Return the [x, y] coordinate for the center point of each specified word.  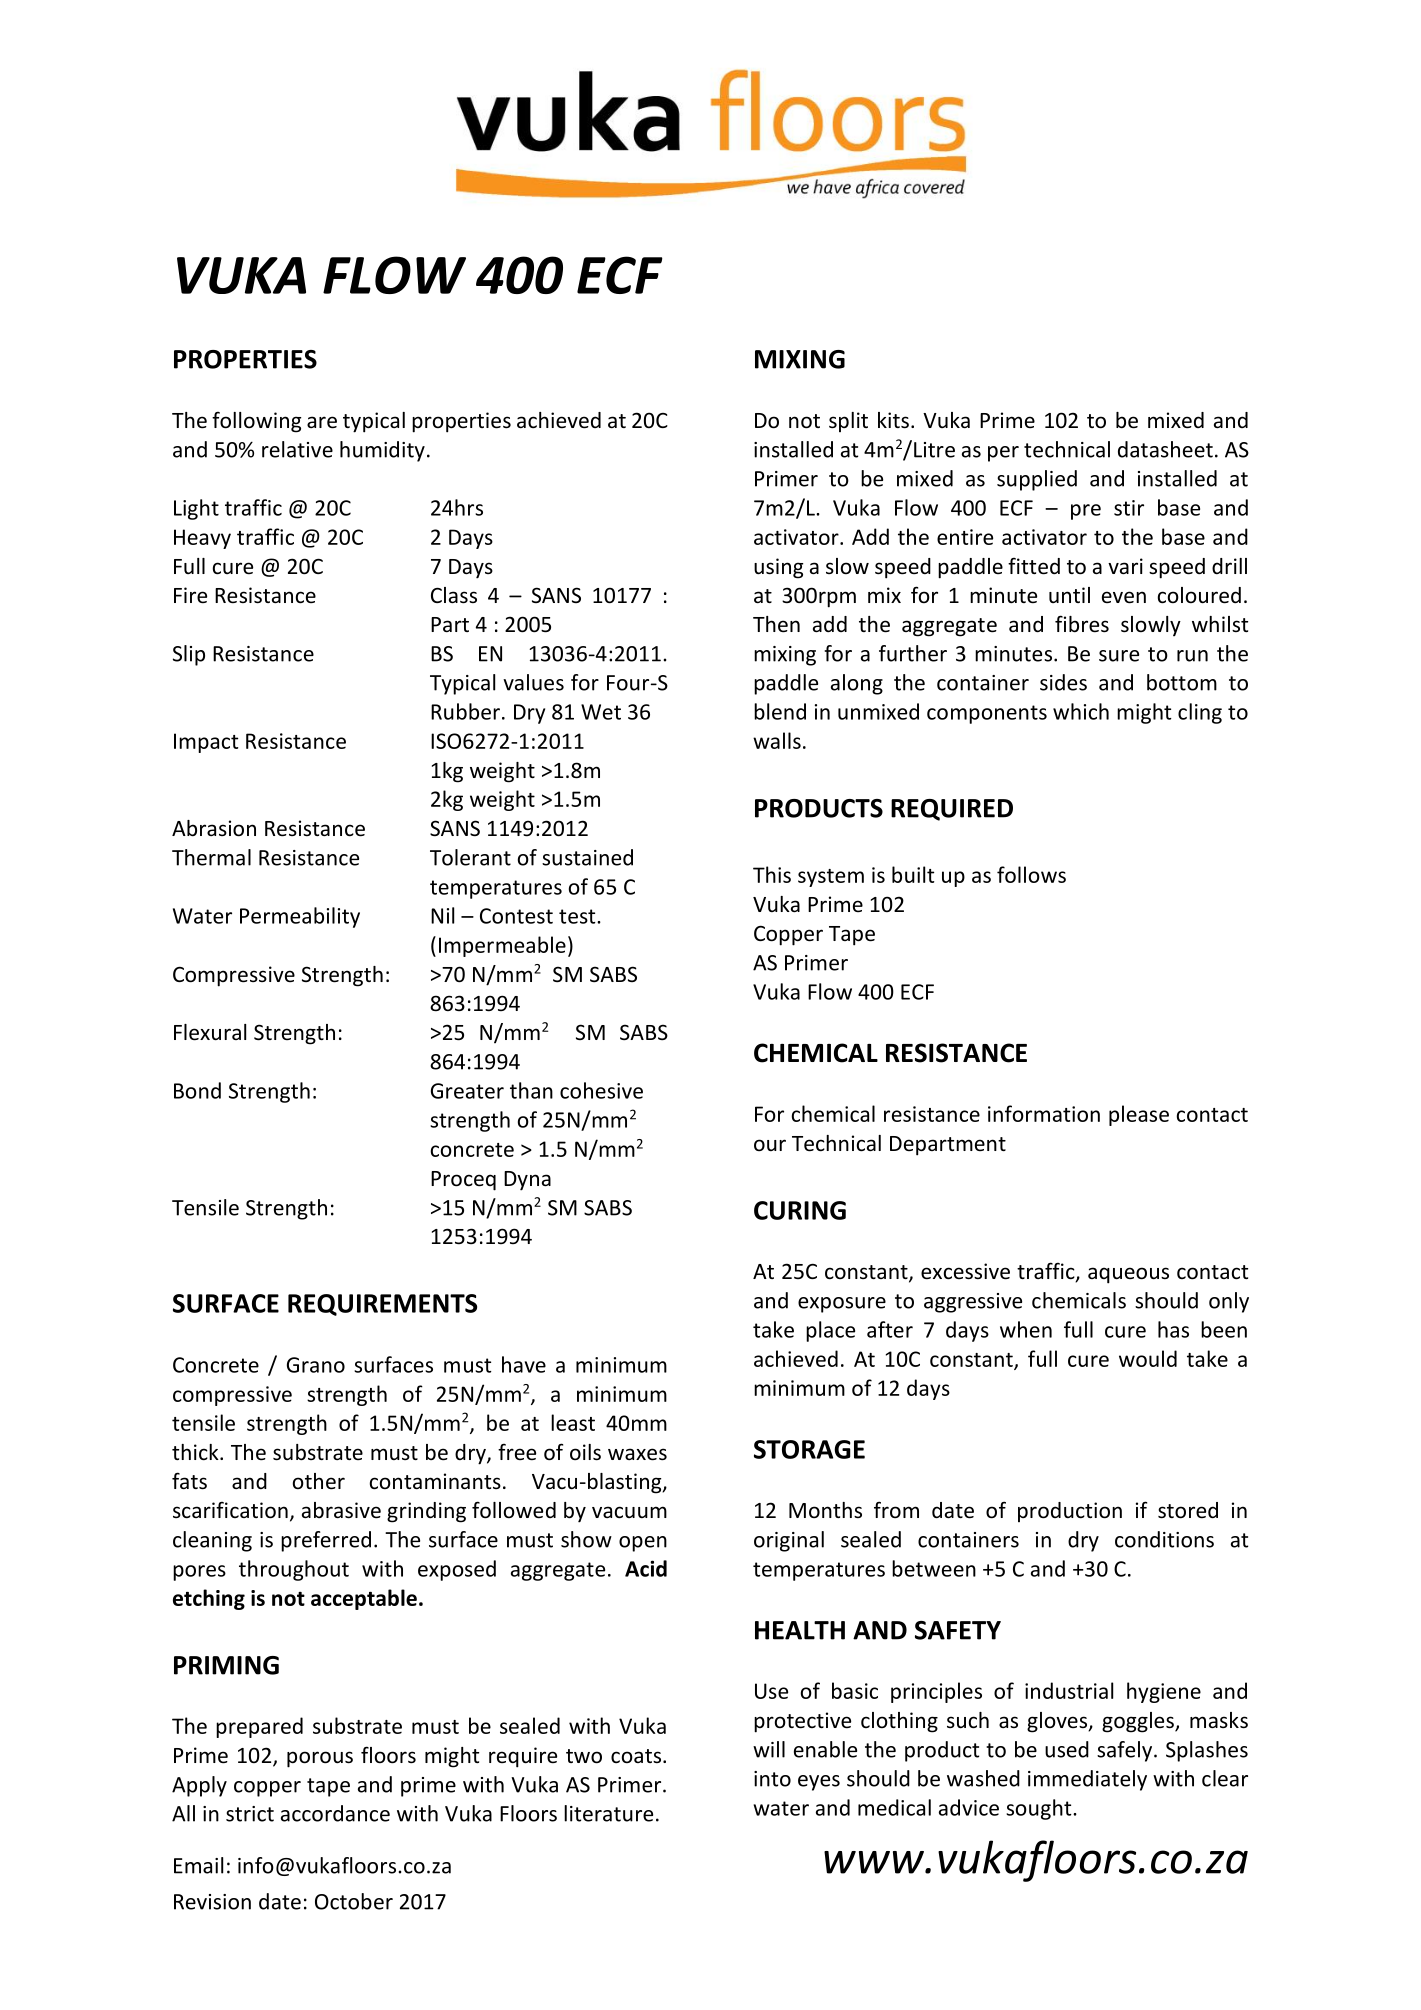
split [848, 422]
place [830, 1331]
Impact [206, 743]
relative [297, 449]
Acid [646, 1568]
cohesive [601, 1090]
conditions [1164, 1539]
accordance [335, 1813]
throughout [294, 1570]
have [524, 1364]
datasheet [1165, 449]
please [1139, 1115]
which [1081, 711]
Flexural [210, 1032]
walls [777, 740]
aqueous [1128, 1275]
